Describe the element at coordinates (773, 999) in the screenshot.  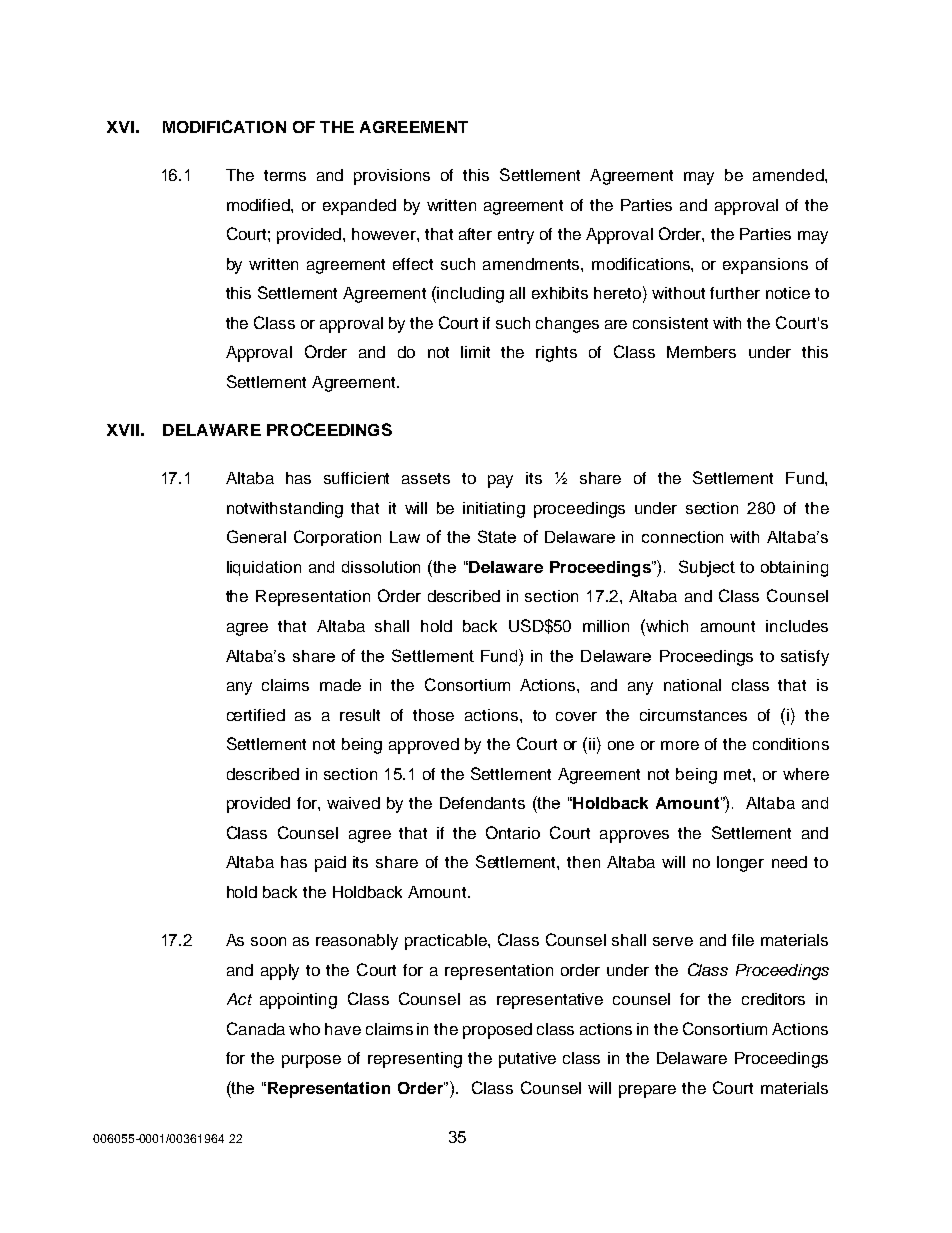
I see `creditors` at that location.
